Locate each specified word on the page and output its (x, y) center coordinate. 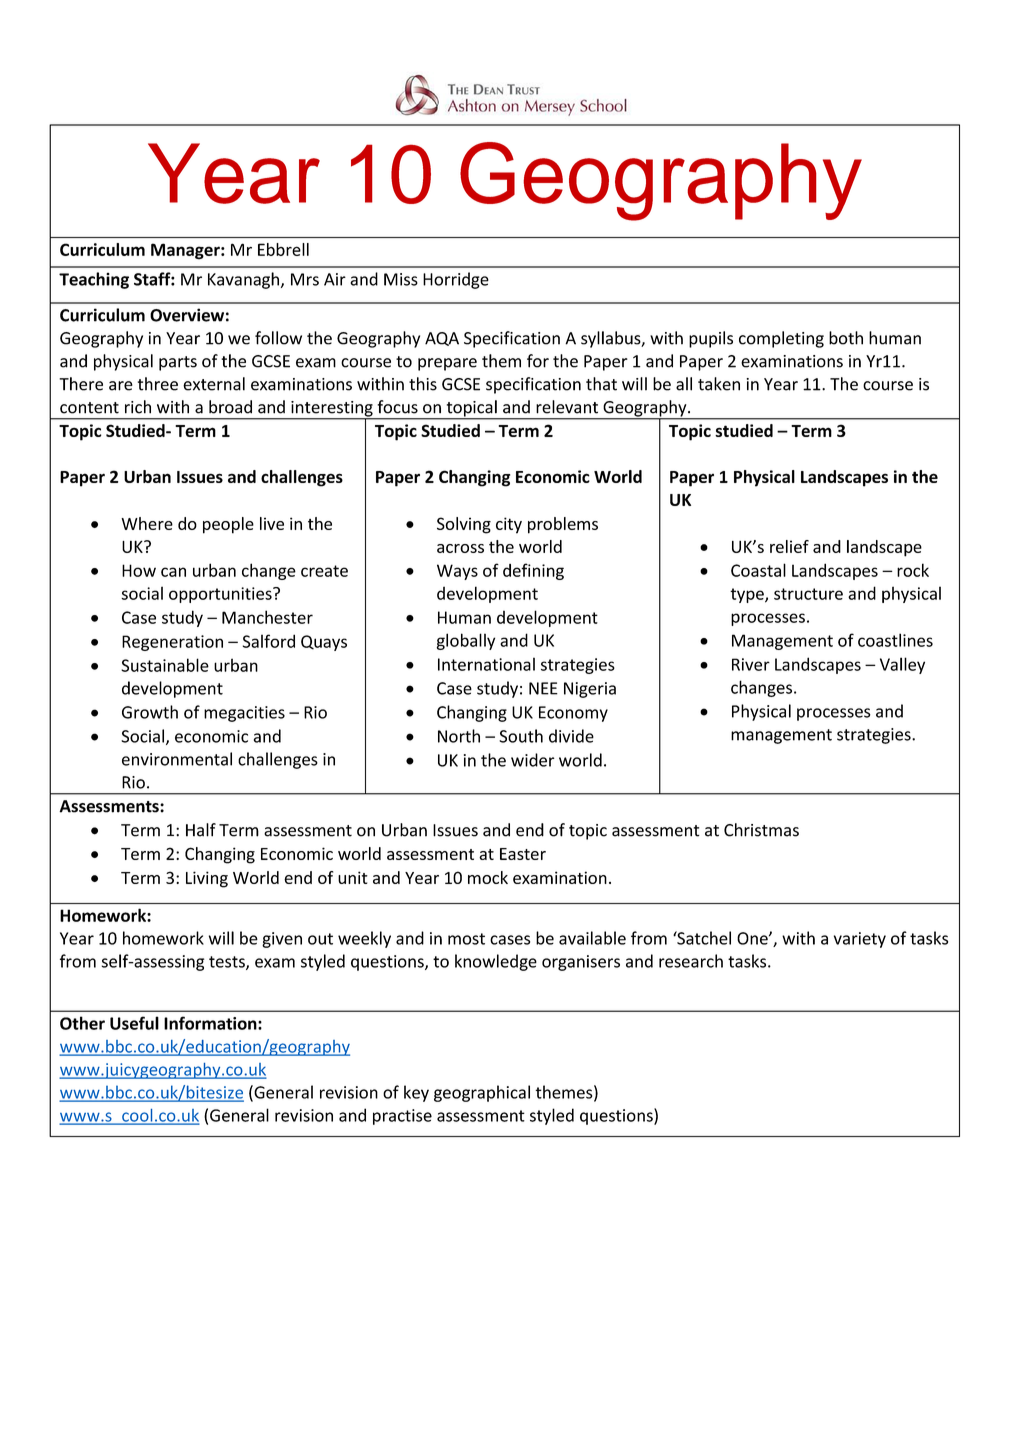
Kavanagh (243, 280)
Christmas (761, 830)
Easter (523, 854)
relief (789, 546)
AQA (442, 339)
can (173, 572)
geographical (482, 1093)
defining (533, 571)
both (846, 338)
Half (201, 830)
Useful (134, 1023)
